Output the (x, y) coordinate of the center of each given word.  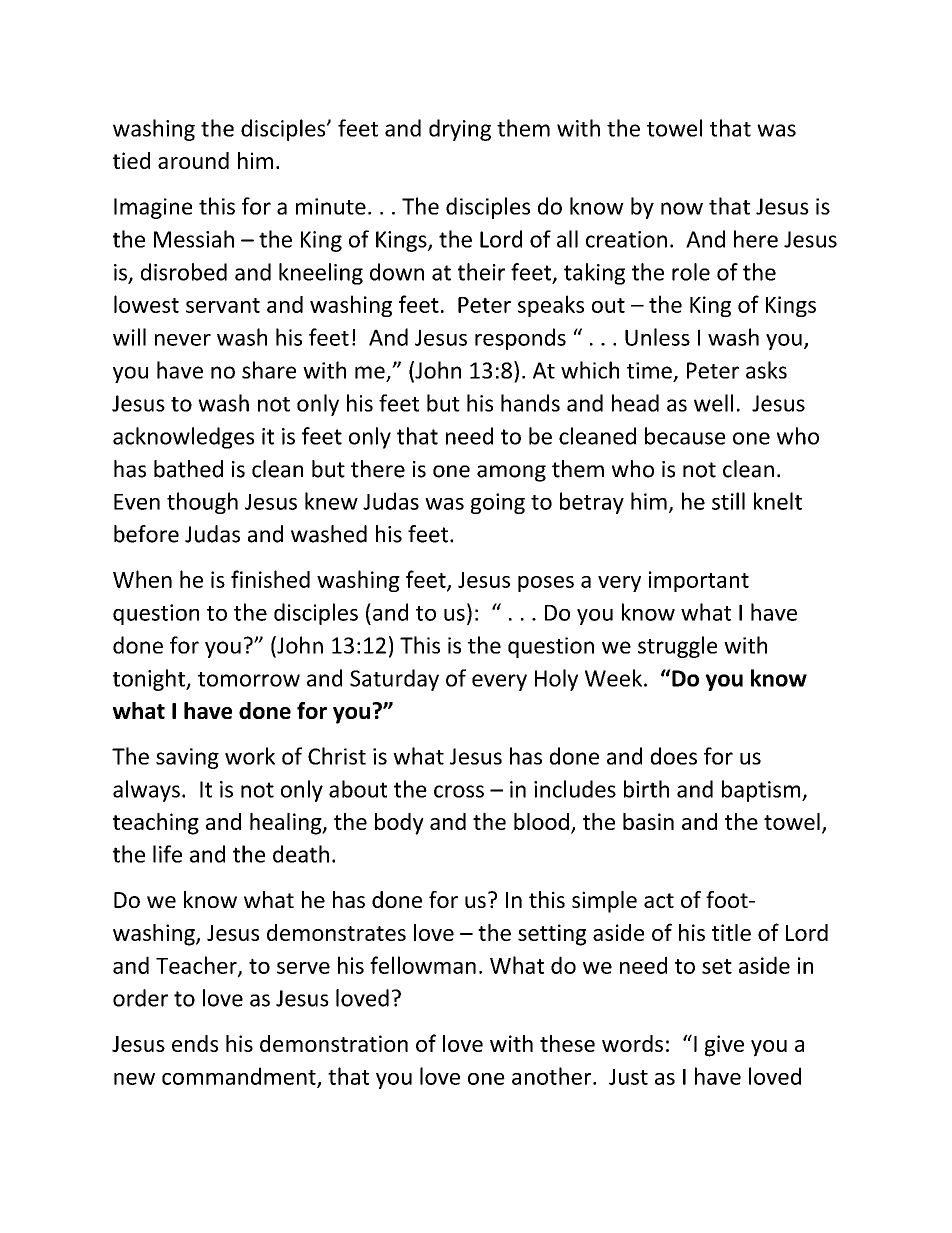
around (193, 160)
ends (195, 1043)
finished (270, 579)
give (724, 1046)
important (699, 581)
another (553, 1076)
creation (626, 239)
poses (546, 584)
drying (460, 130)
